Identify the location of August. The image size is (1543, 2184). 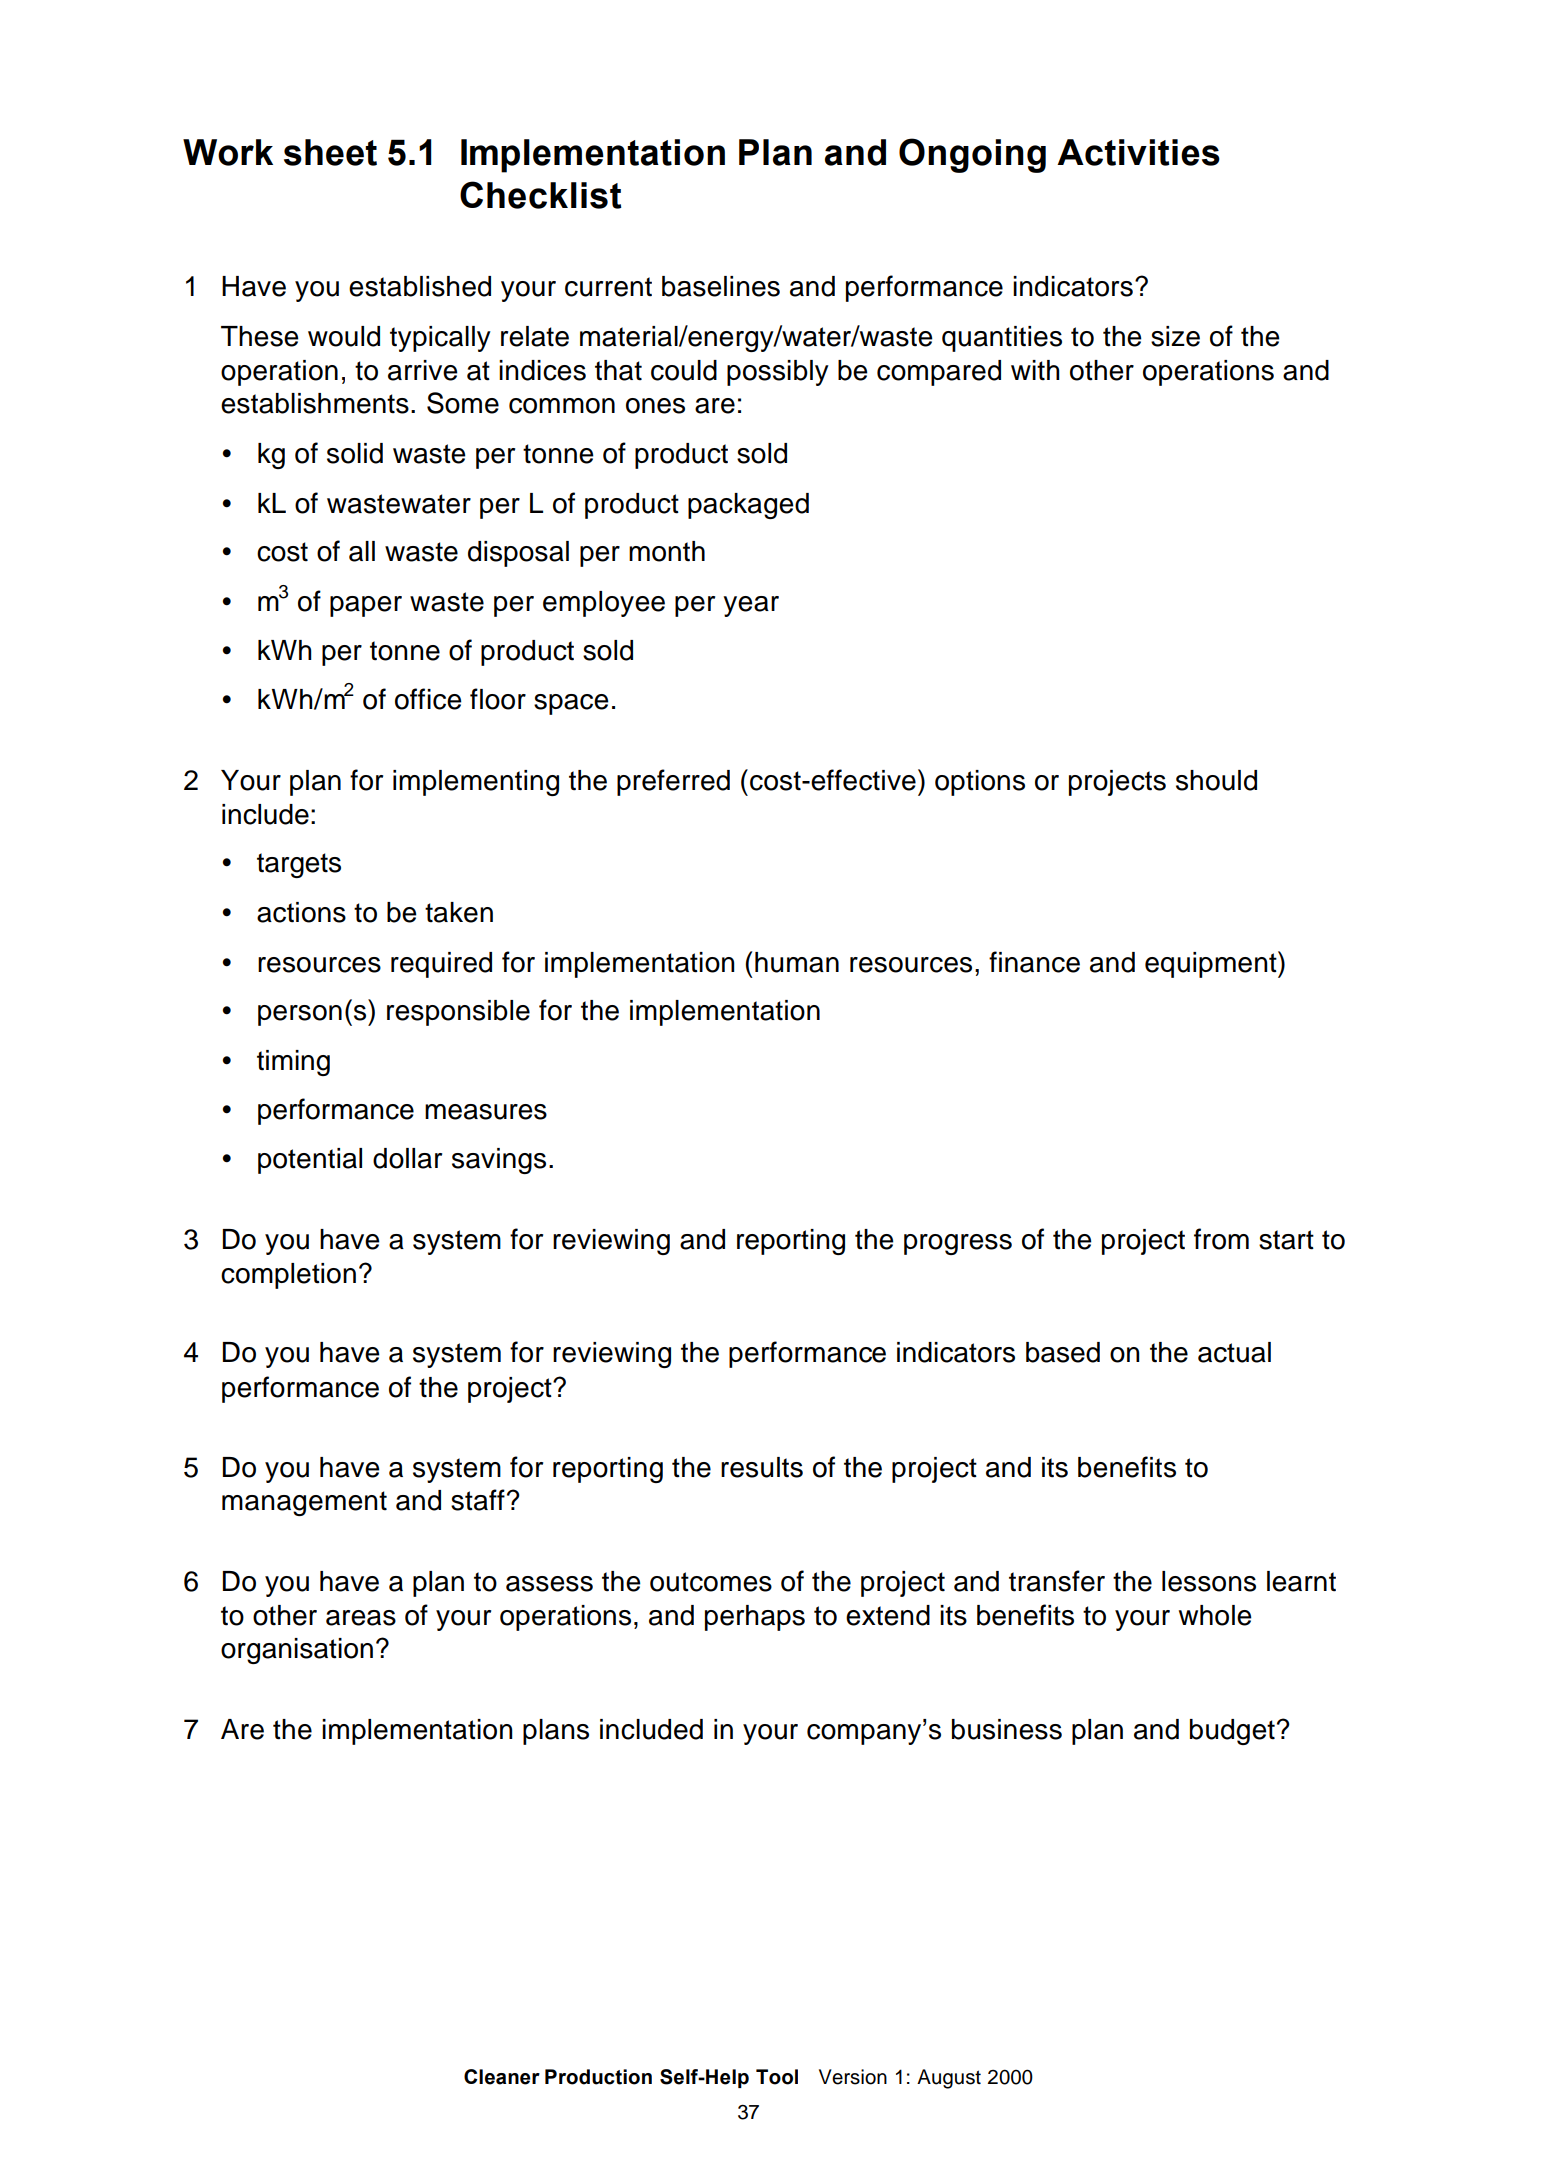
(949, 2079).
